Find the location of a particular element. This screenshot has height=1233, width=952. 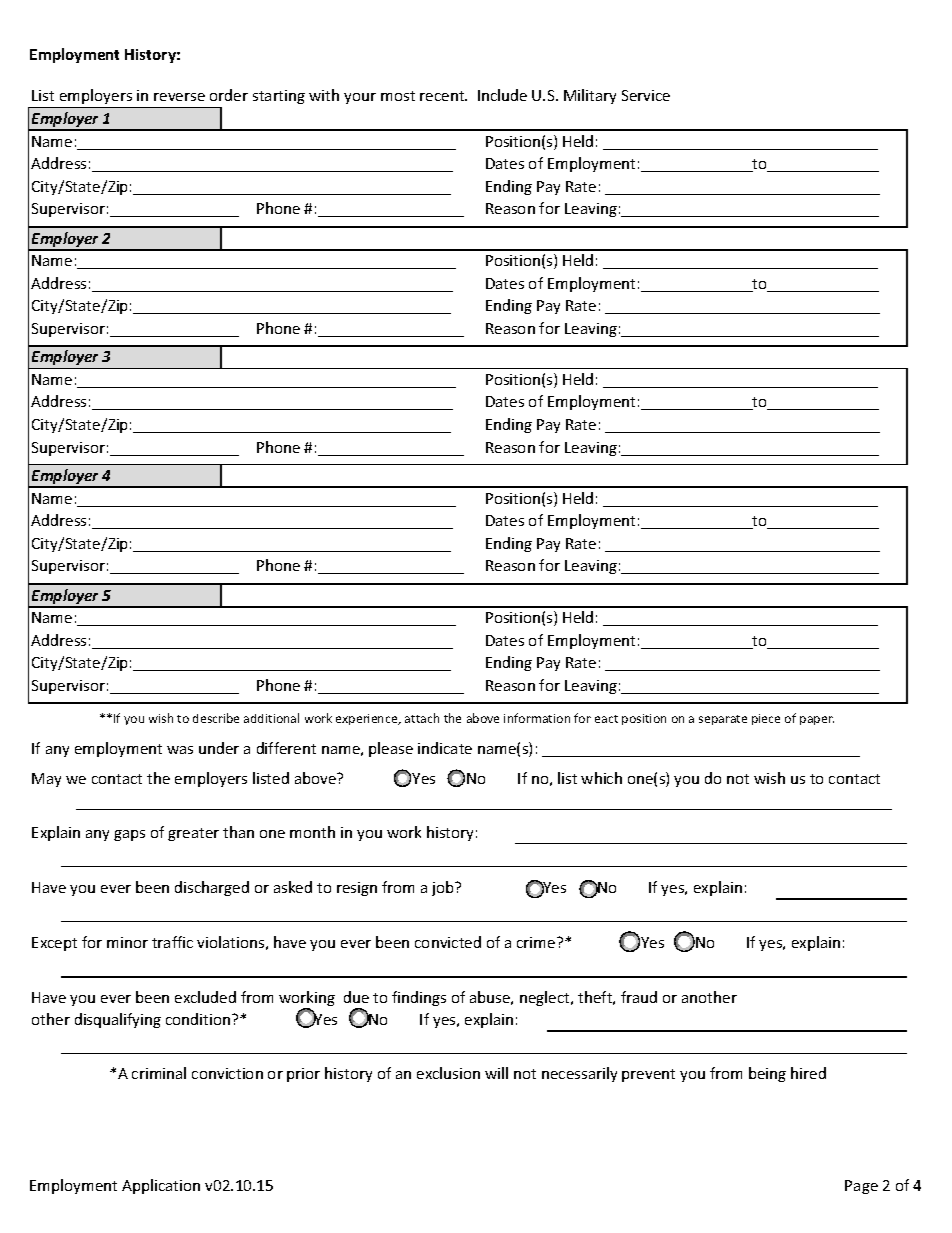

order is located at coordinates (229, 95).
